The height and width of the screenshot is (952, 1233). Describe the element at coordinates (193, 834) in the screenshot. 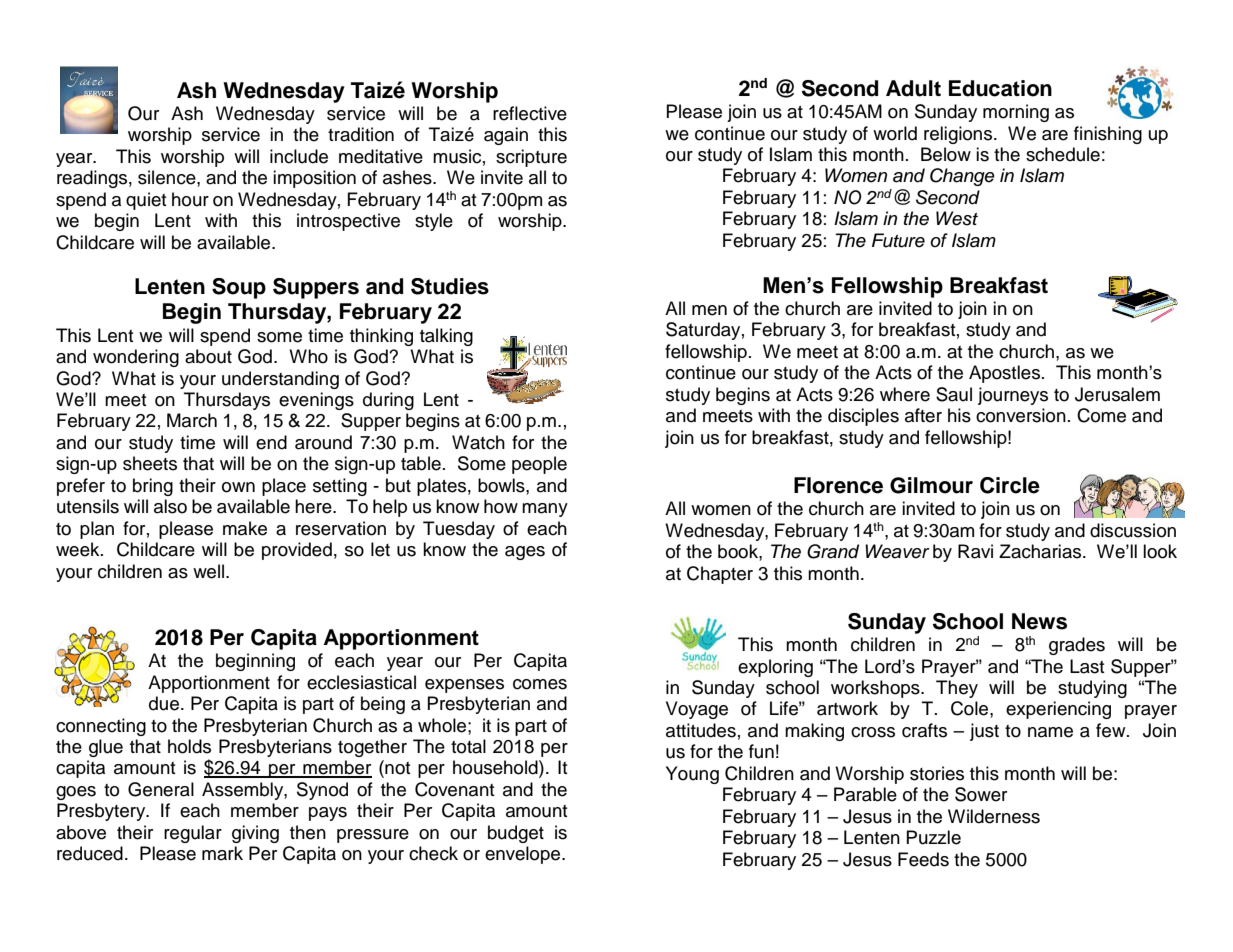

I see `regular` at that location.
